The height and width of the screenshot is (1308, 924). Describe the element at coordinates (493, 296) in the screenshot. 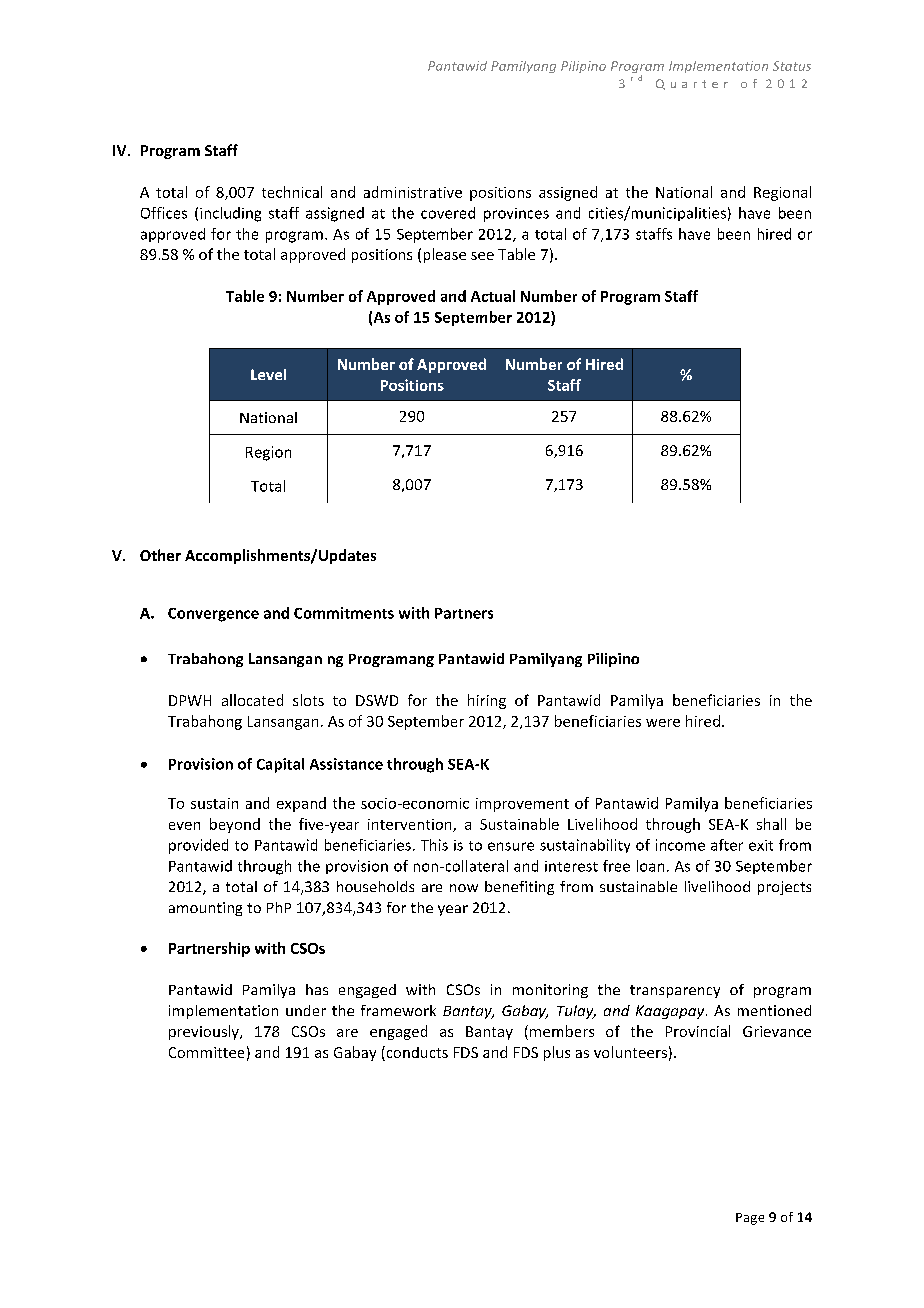

I see `Actual` at that location.
